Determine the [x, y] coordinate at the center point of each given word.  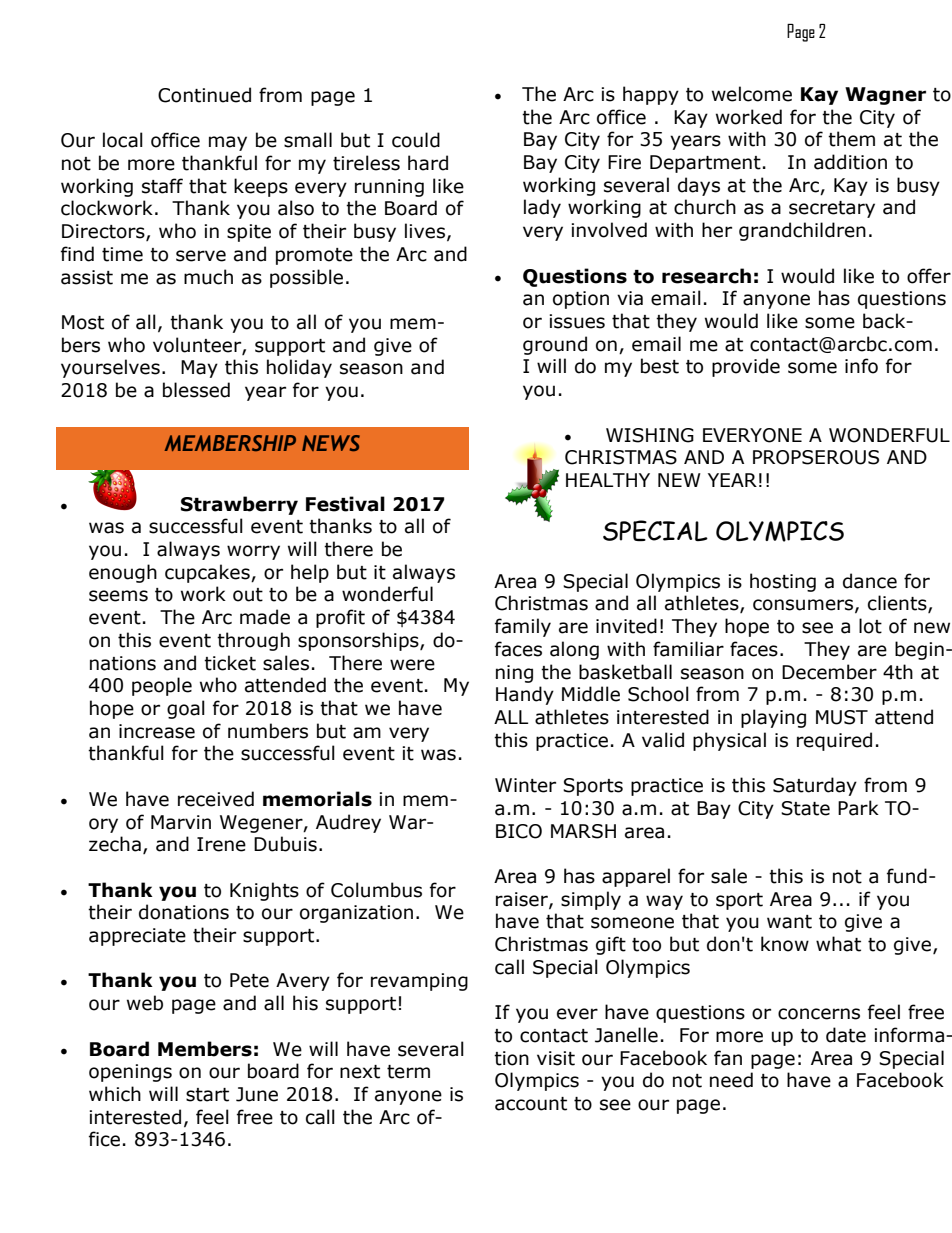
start [207, 1095]
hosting [783, 582]
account [531, 1104]
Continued [204, 95]
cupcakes [208, 573]
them [851, 139]
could [416, 140]
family [523, 627]
